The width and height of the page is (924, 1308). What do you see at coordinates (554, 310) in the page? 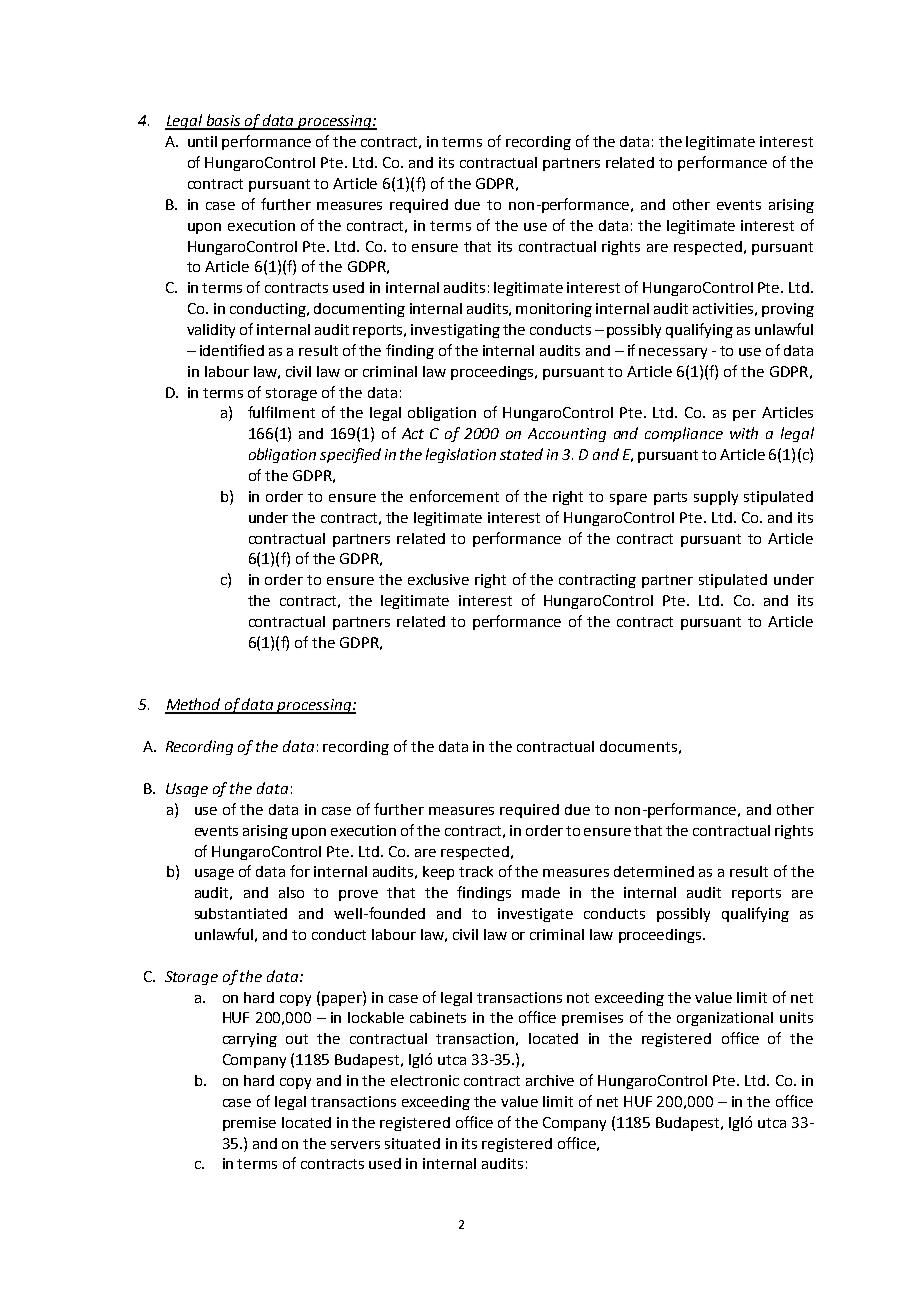
I see `monitoring` at bounding box center [554, 310].
